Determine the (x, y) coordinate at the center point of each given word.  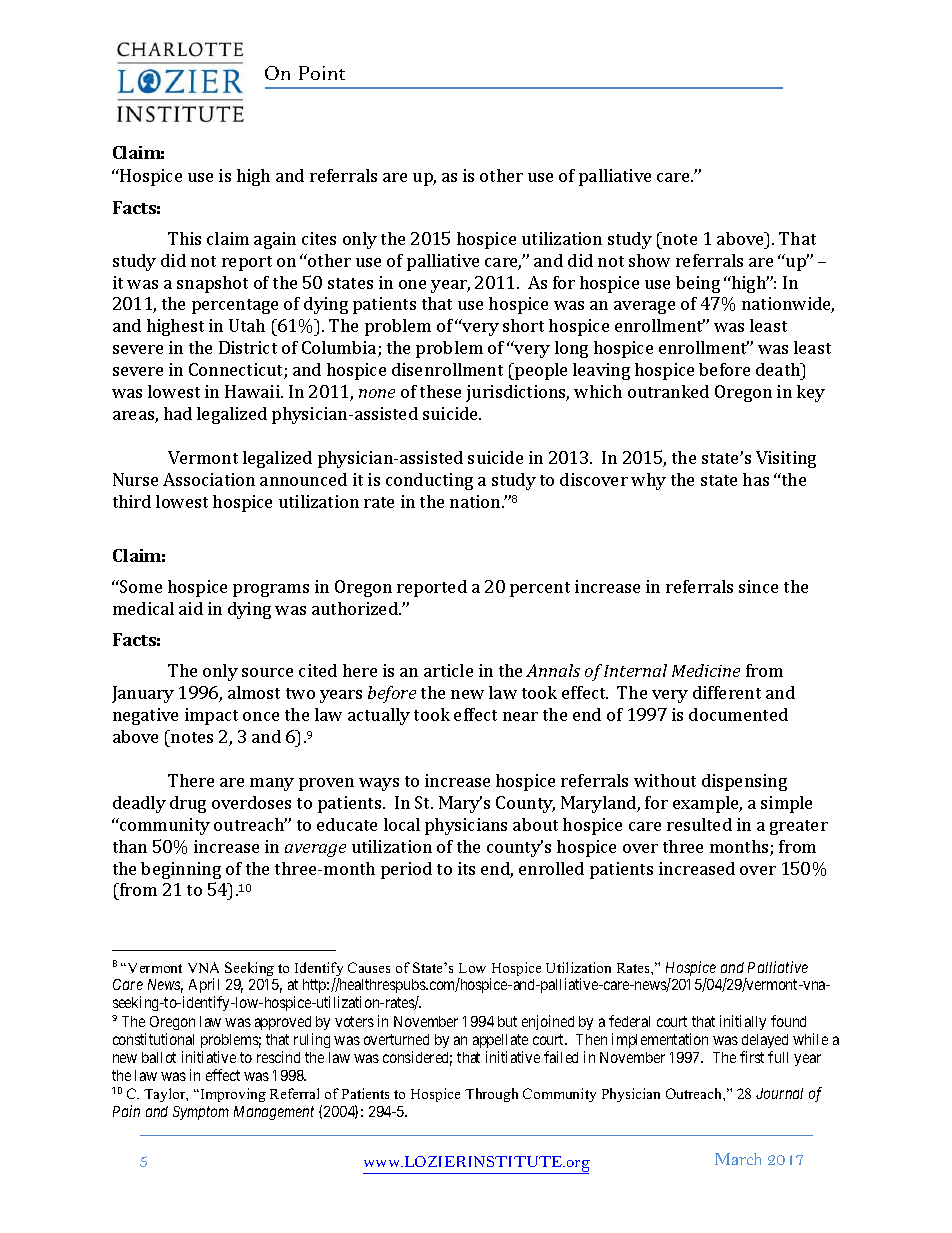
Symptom (201, 1113)
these (440, 391)
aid (191, 608)
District (248, 347)
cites (319, 238)
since (758, 586)
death (779, 369)
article (448, 670)
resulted (699, 824)
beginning (181, 870)
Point (322, 73)
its (466, 868)
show (649, 260)
